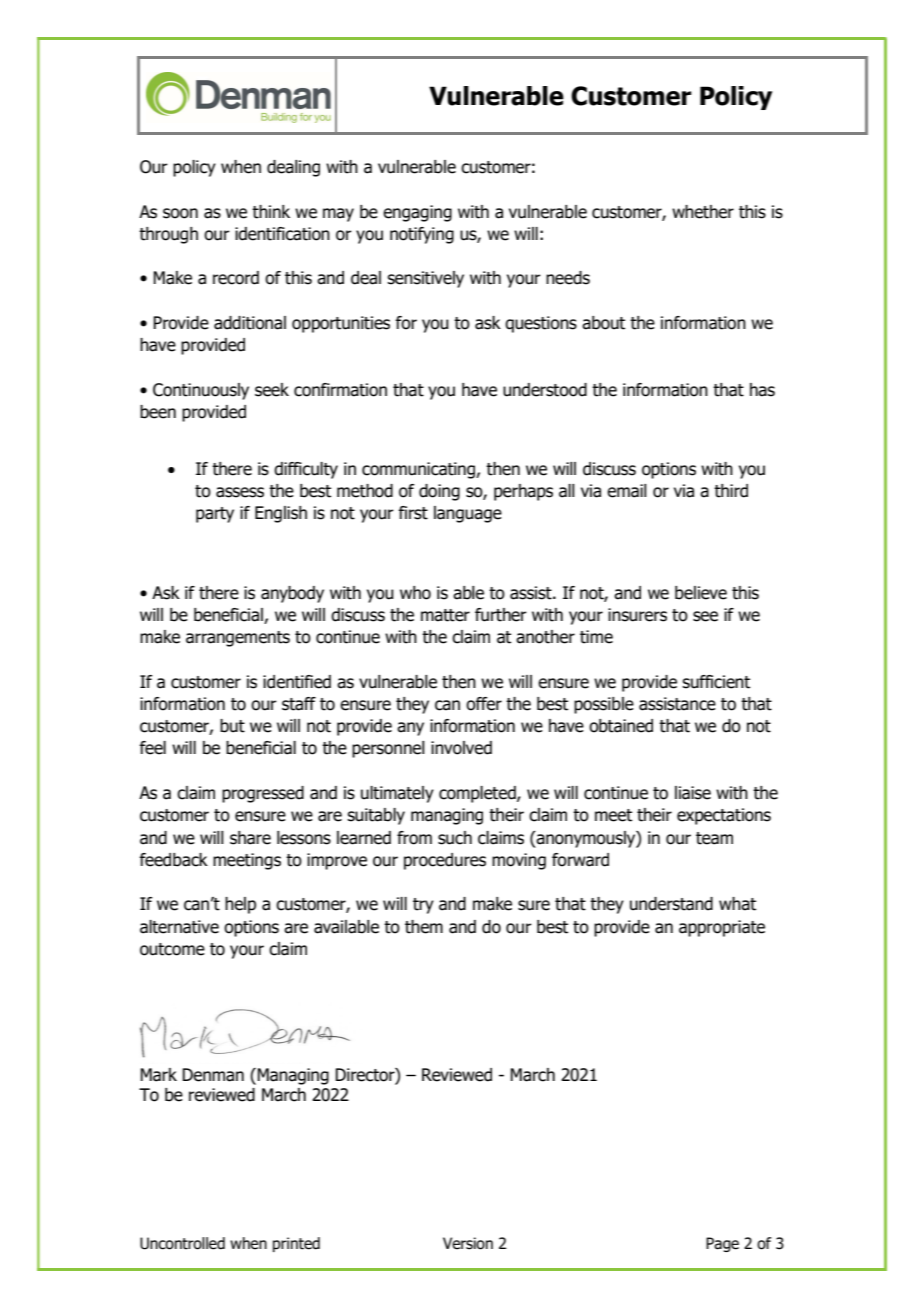  Describe the element at coordinates (236, 278) in the document. I see `record` at that location.
